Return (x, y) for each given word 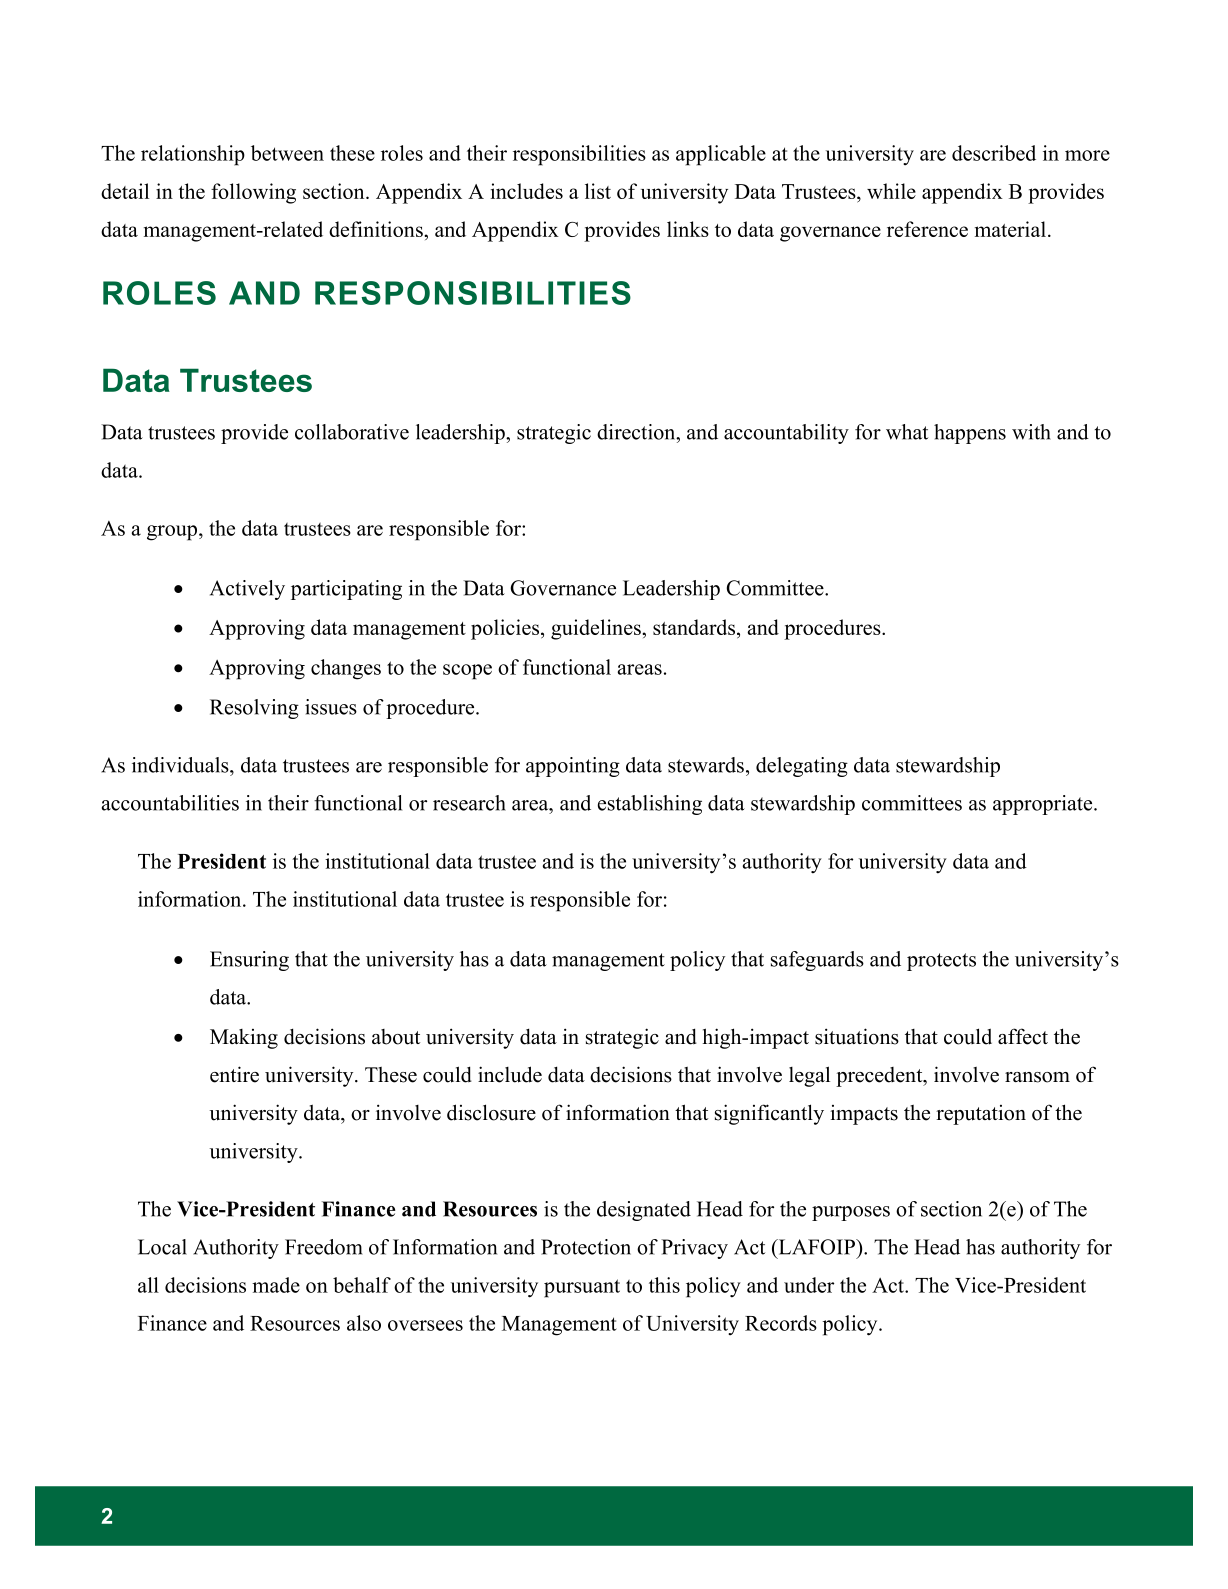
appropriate (1044, 805)
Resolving (254, 709)
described (994, 153)
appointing (573, 767)
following (253, 193)
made (276, 1285)
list (598, 191)
